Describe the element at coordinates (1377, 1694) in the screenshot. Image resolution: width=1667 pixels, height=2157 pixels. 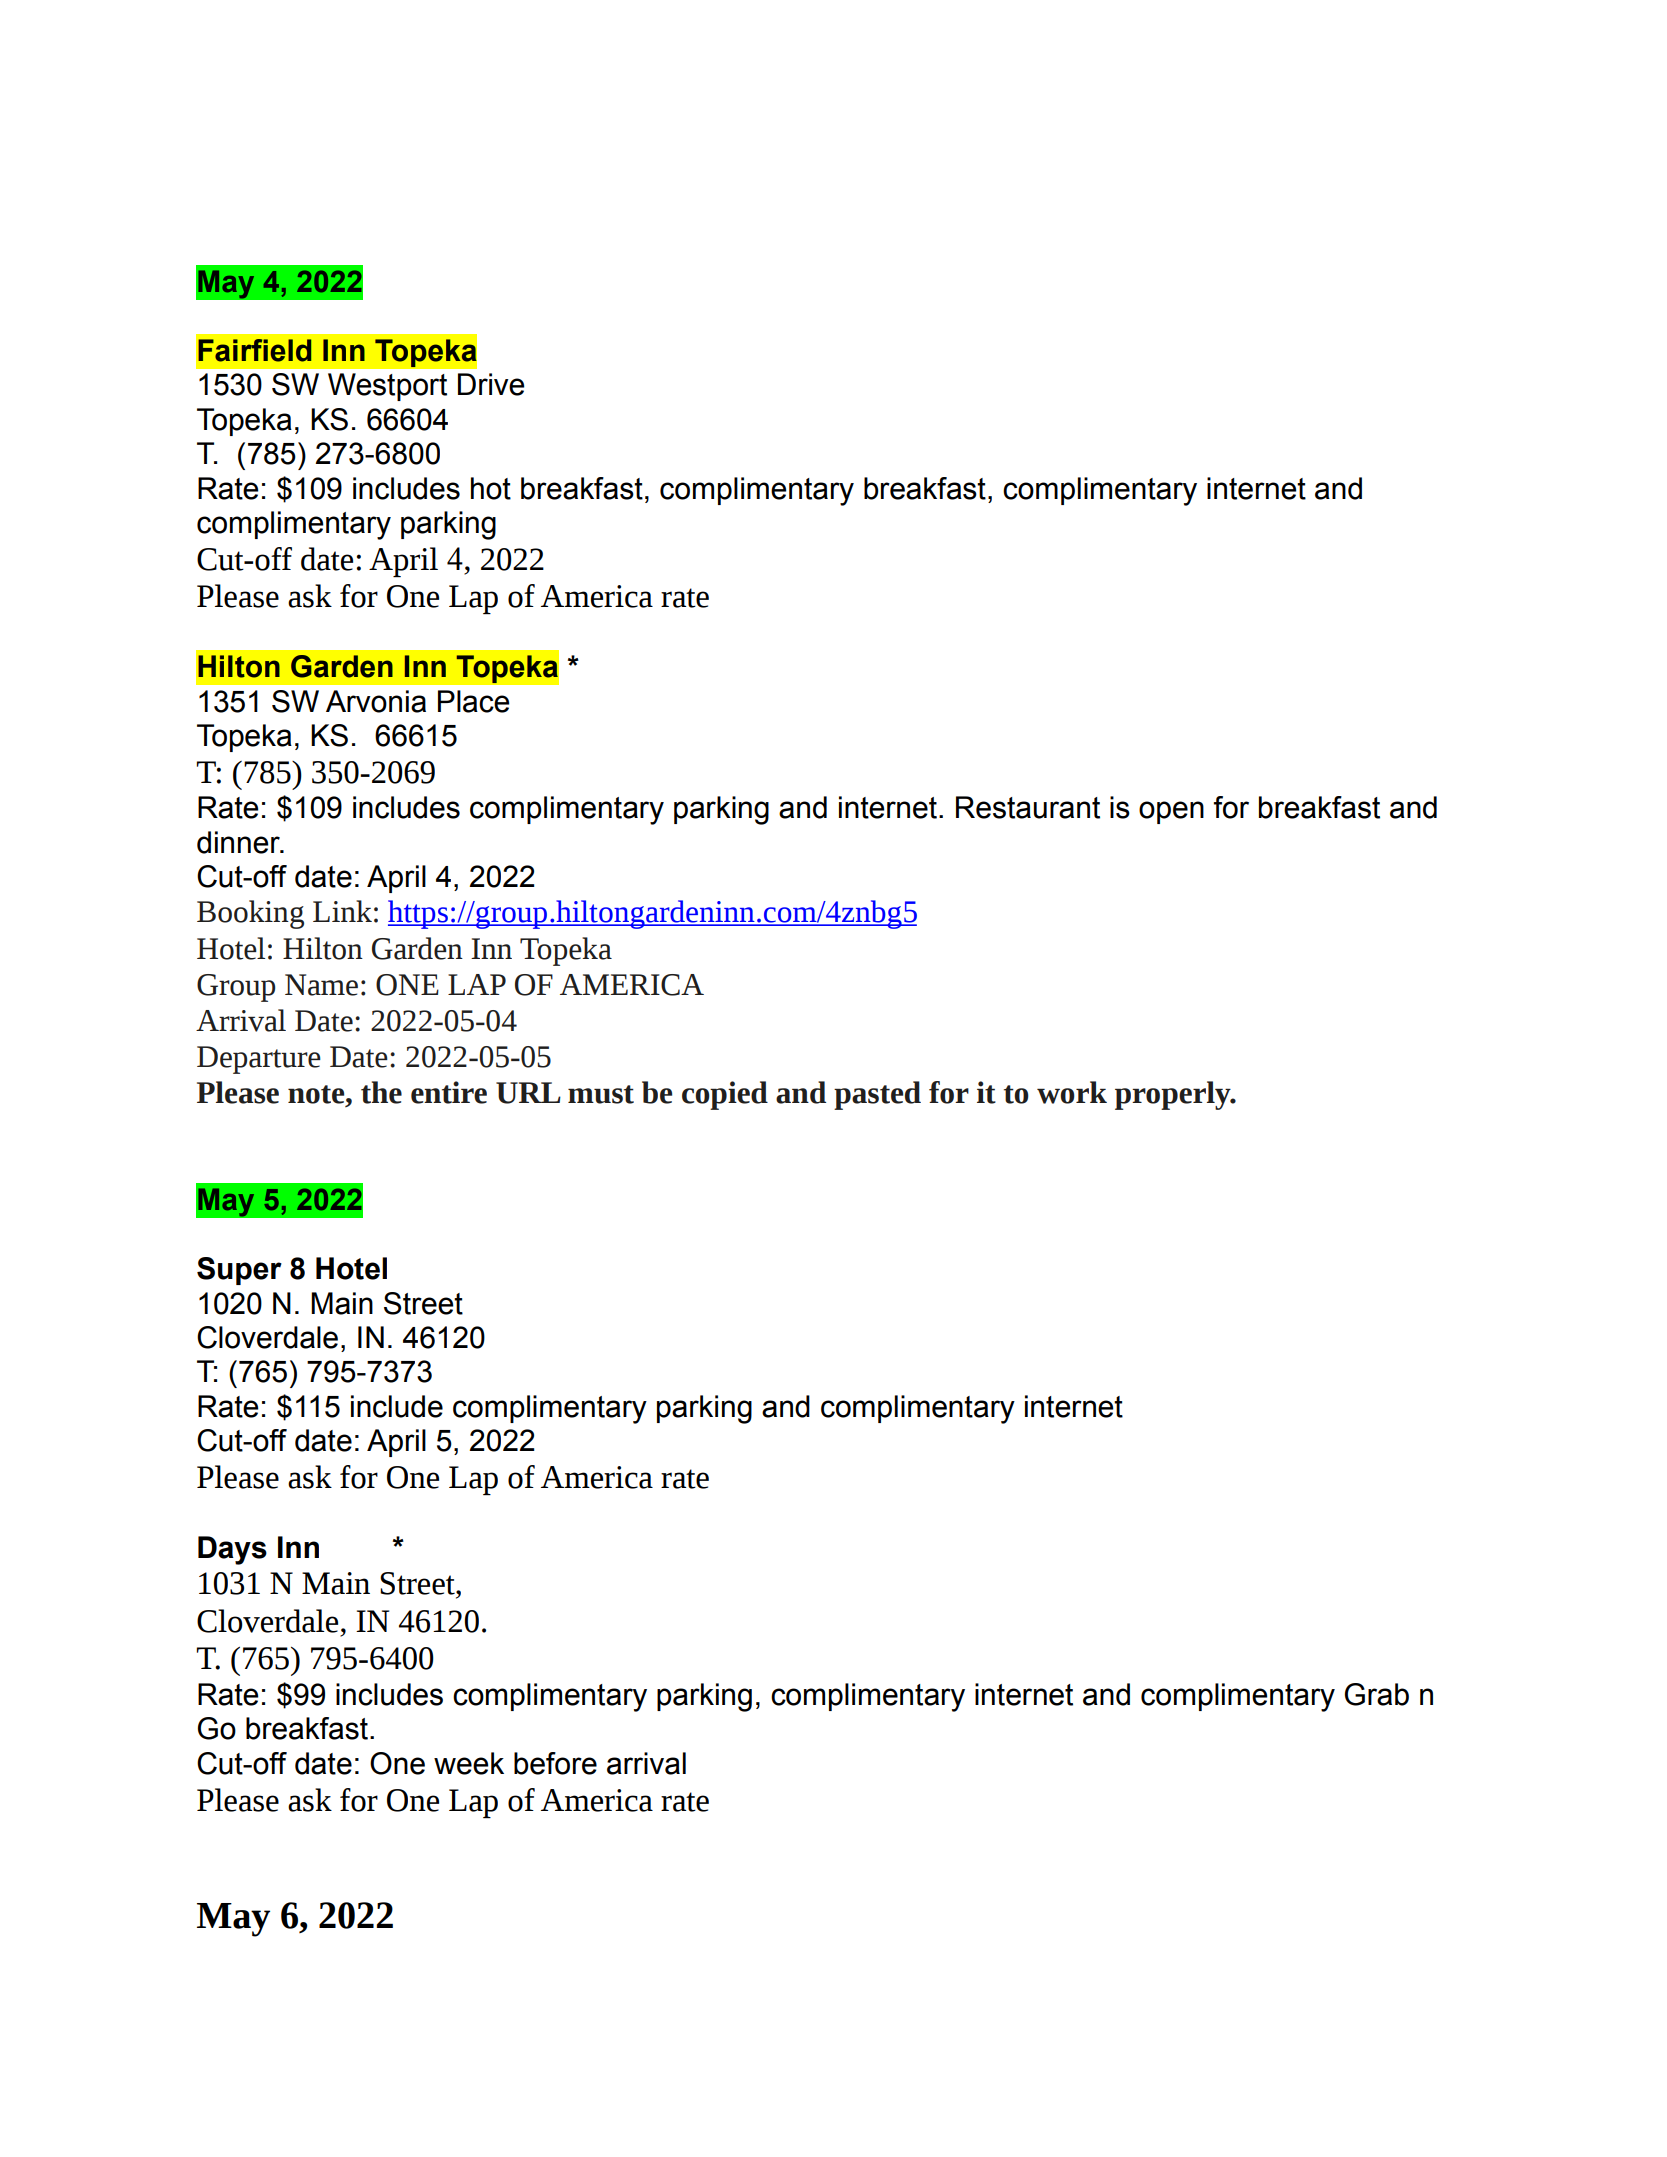
I see `Grab` at that location.
